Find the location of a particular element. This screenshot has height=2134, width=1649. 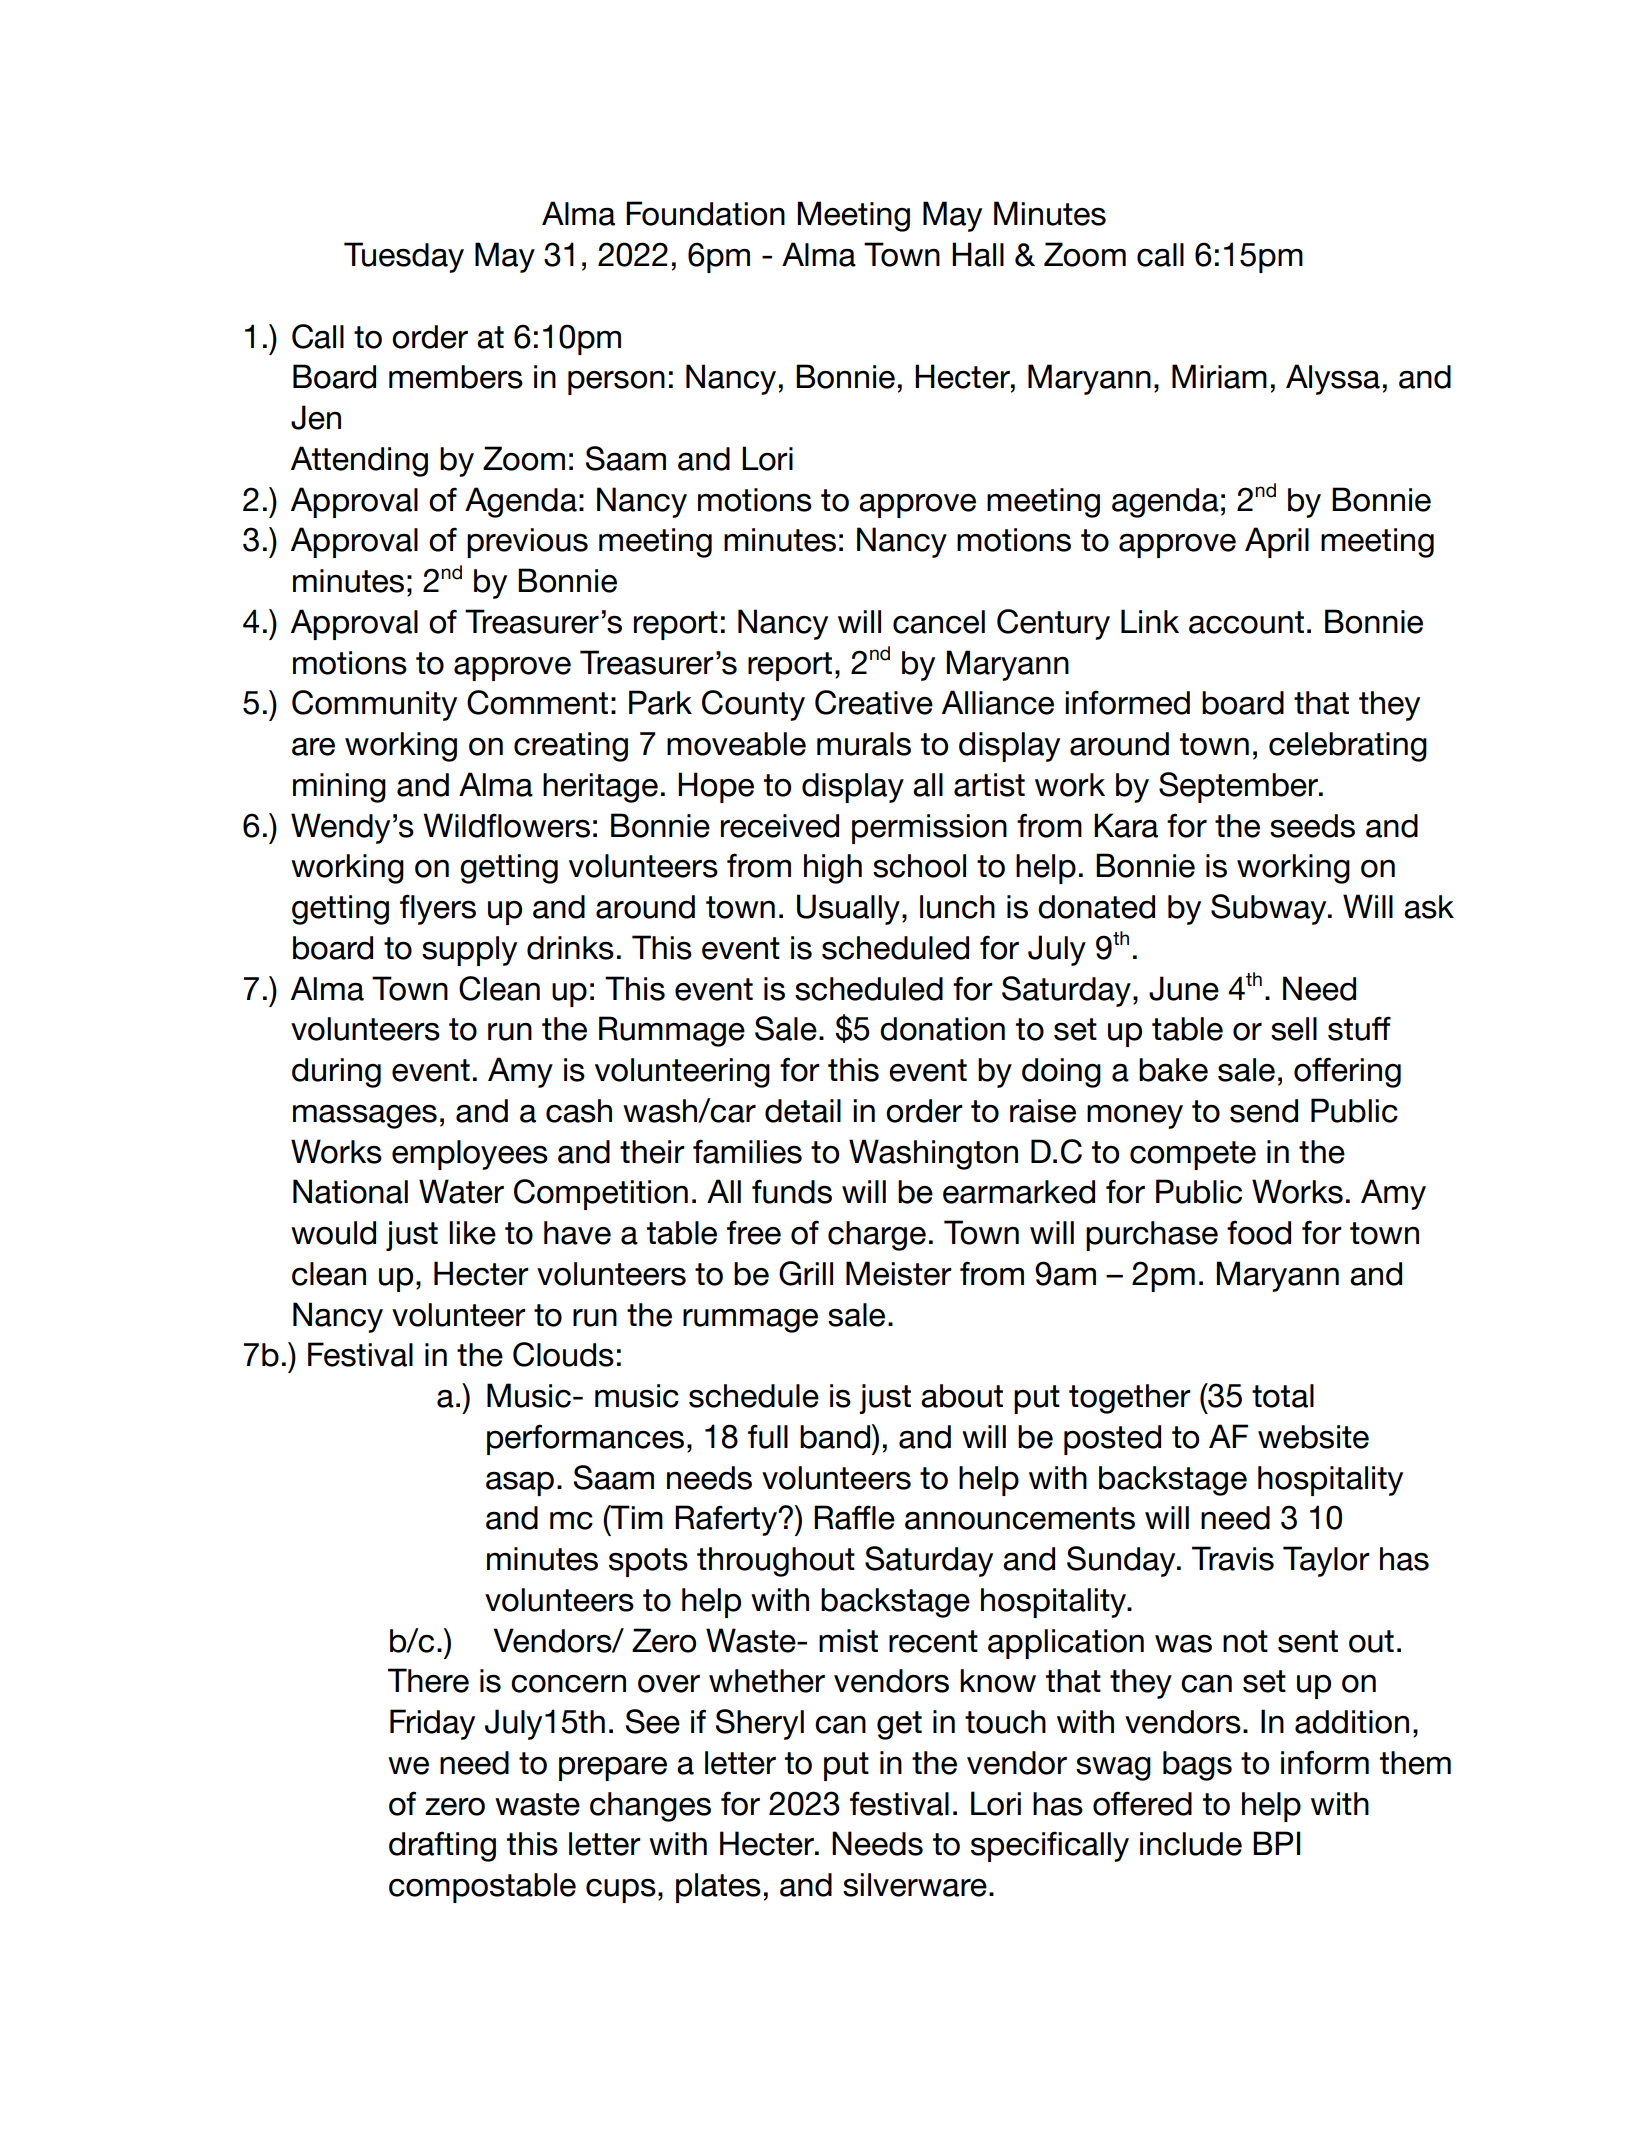

sell is located at coordinates (1294, 1029).
